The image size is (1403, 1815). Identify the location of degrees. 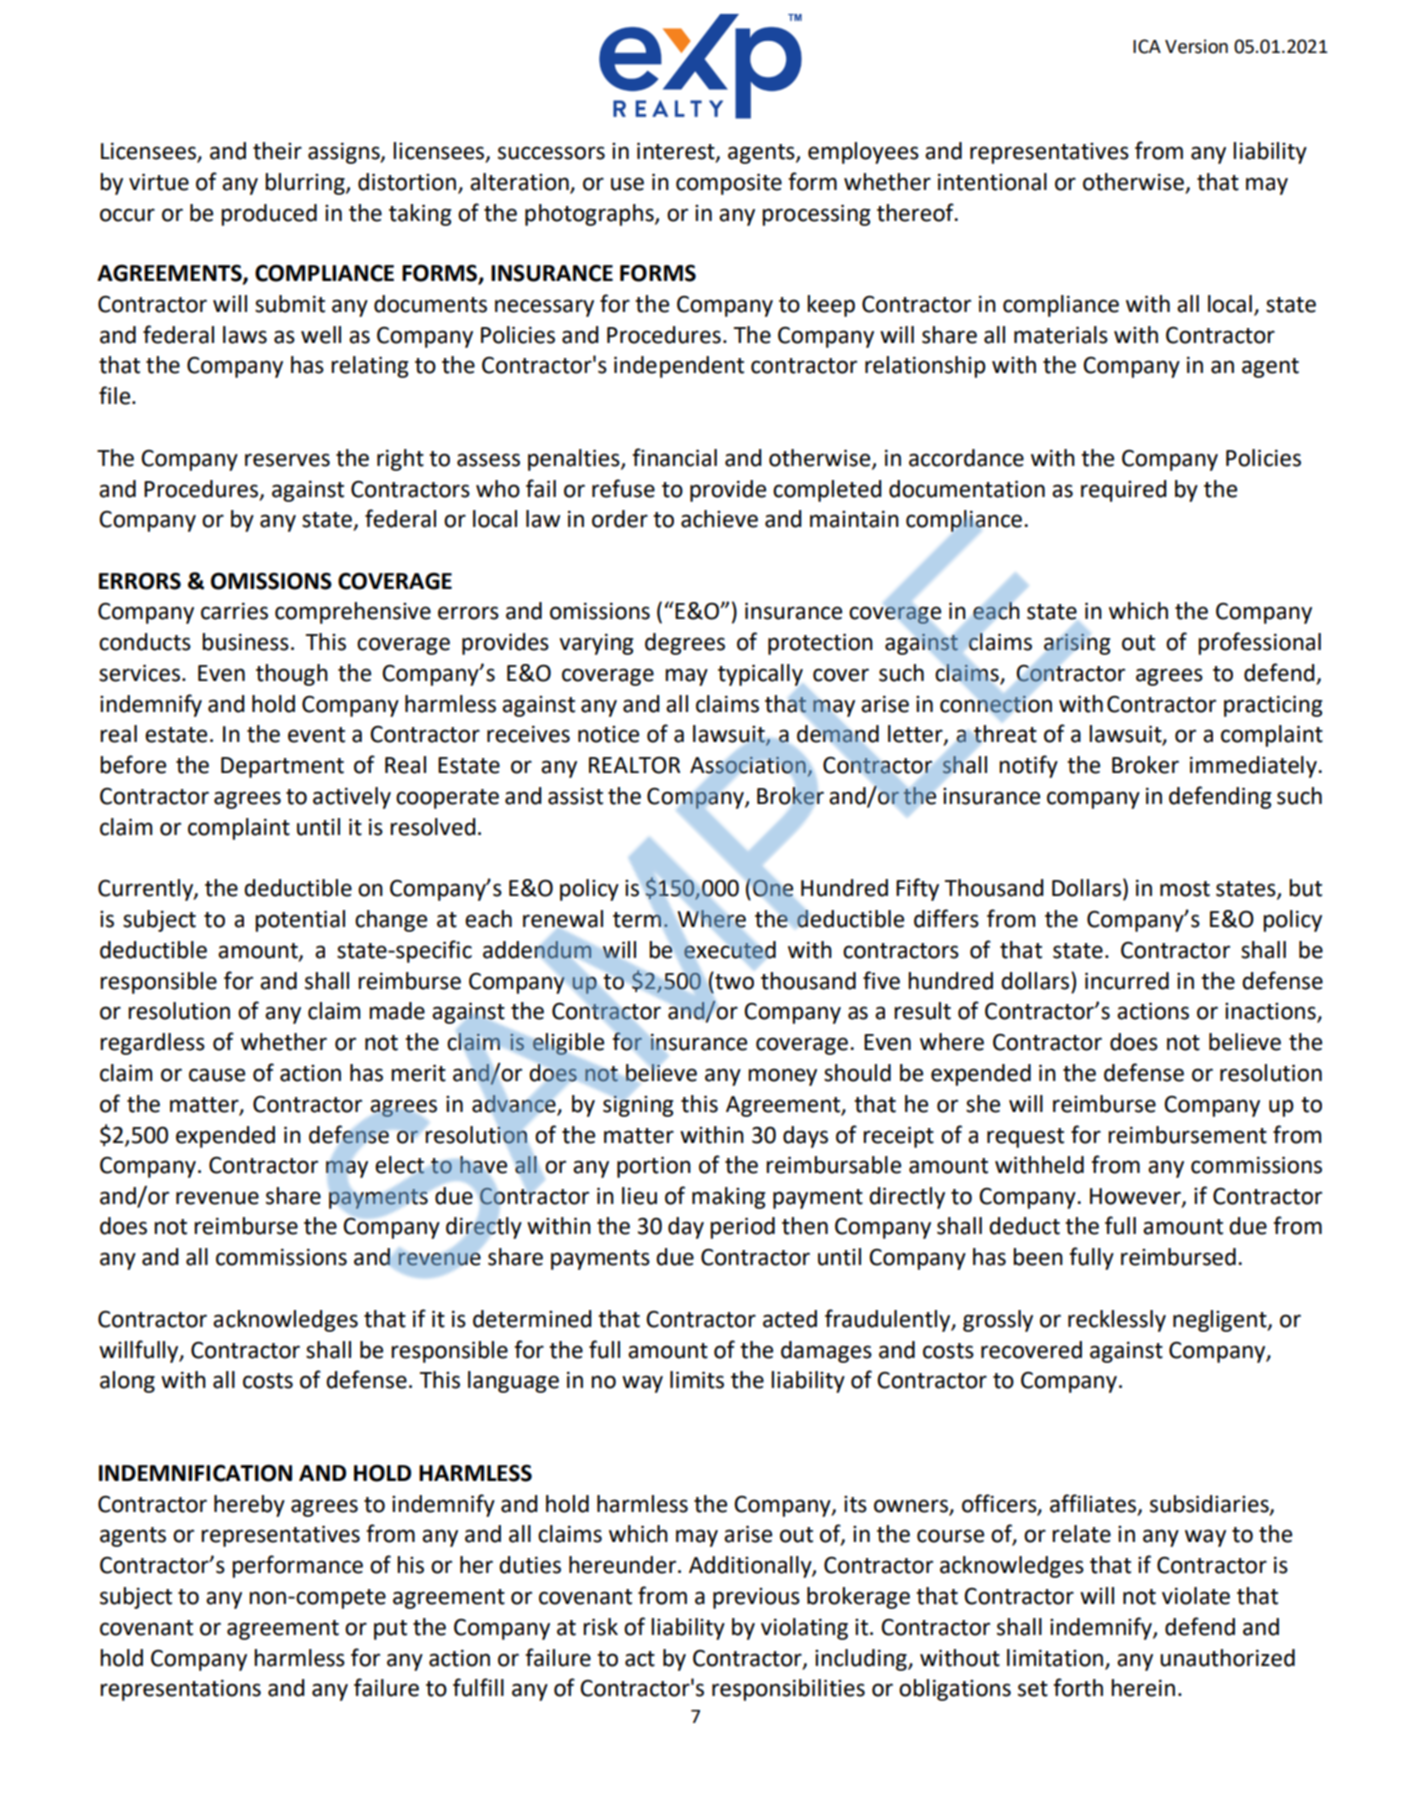
(685, 644).
